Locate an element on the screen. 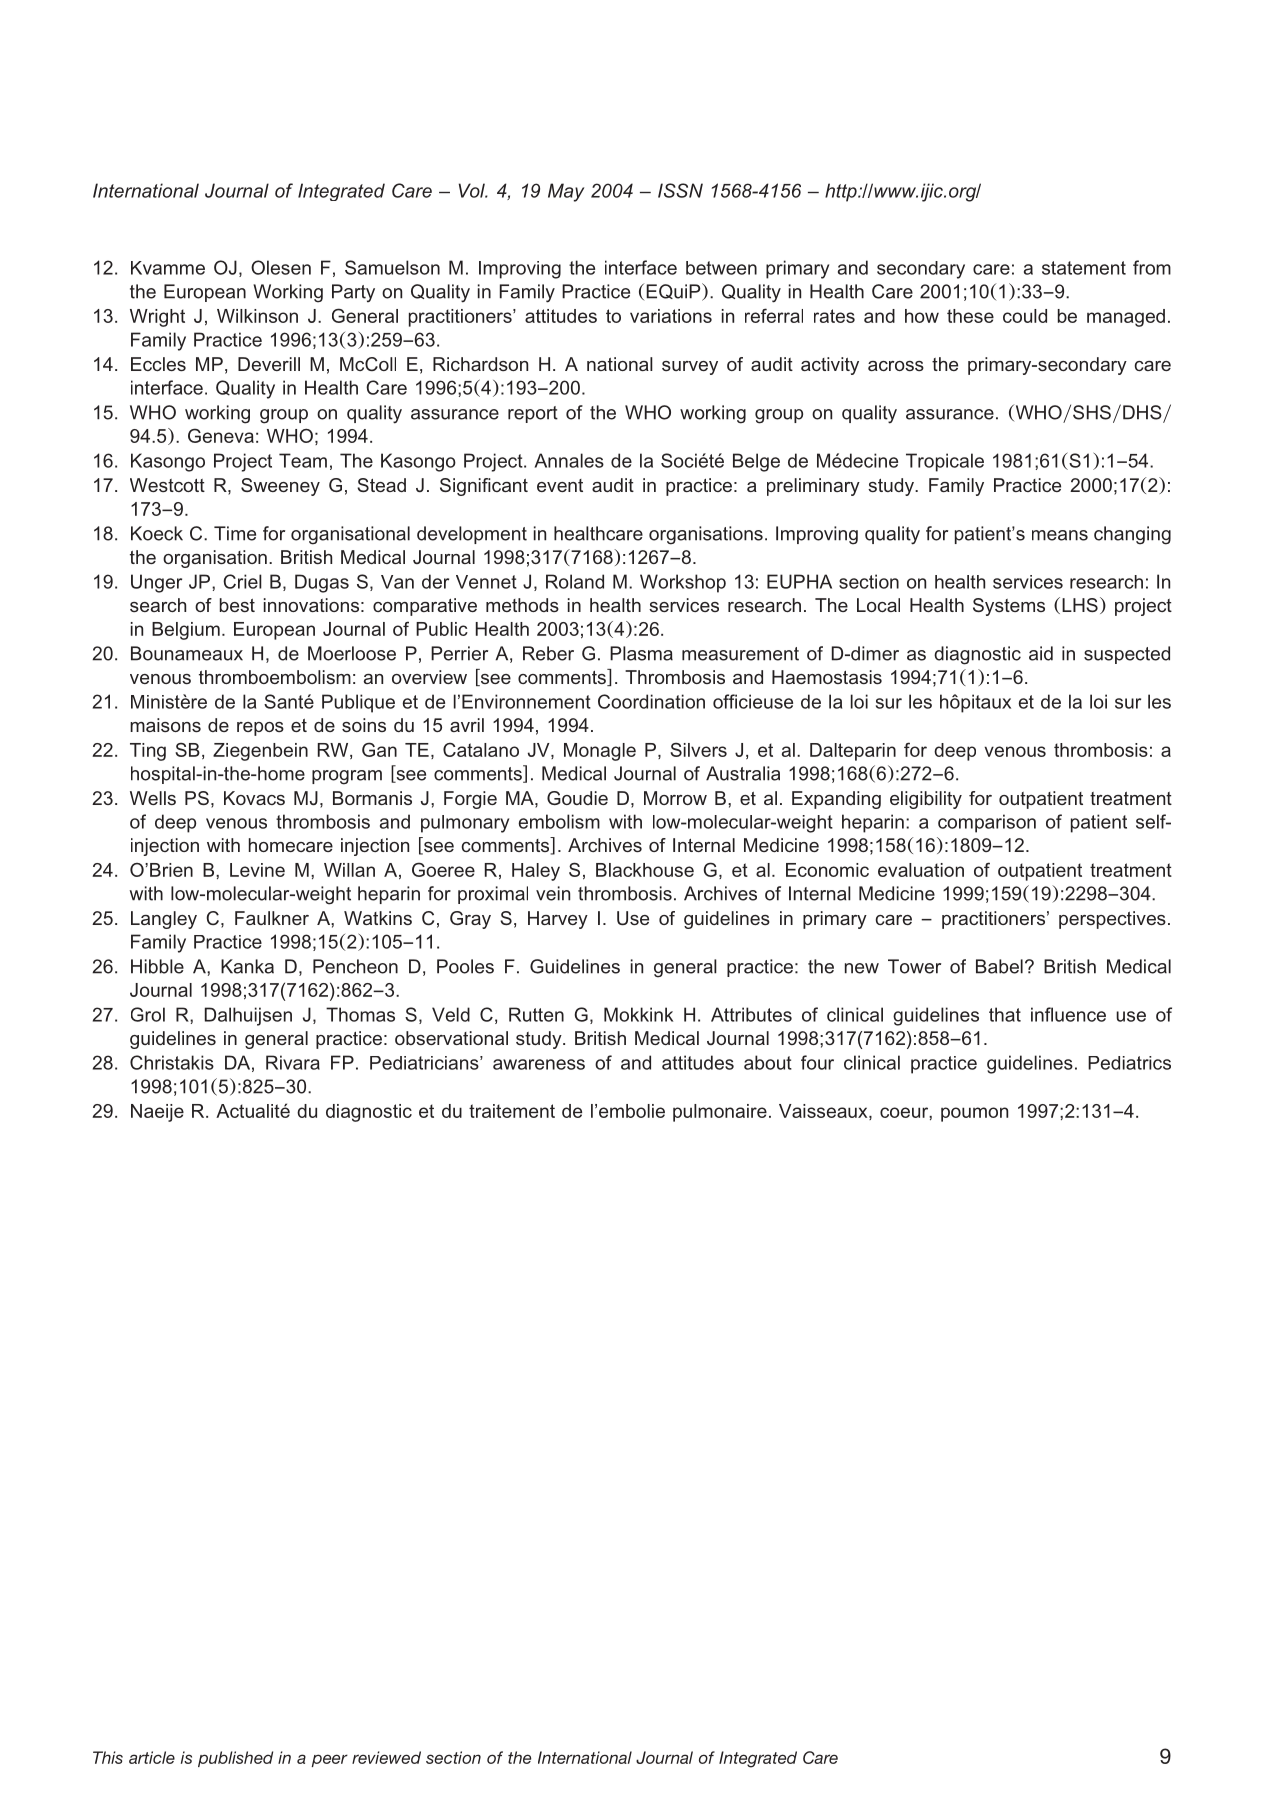  Workshop is located at coordinates (683, 583).
